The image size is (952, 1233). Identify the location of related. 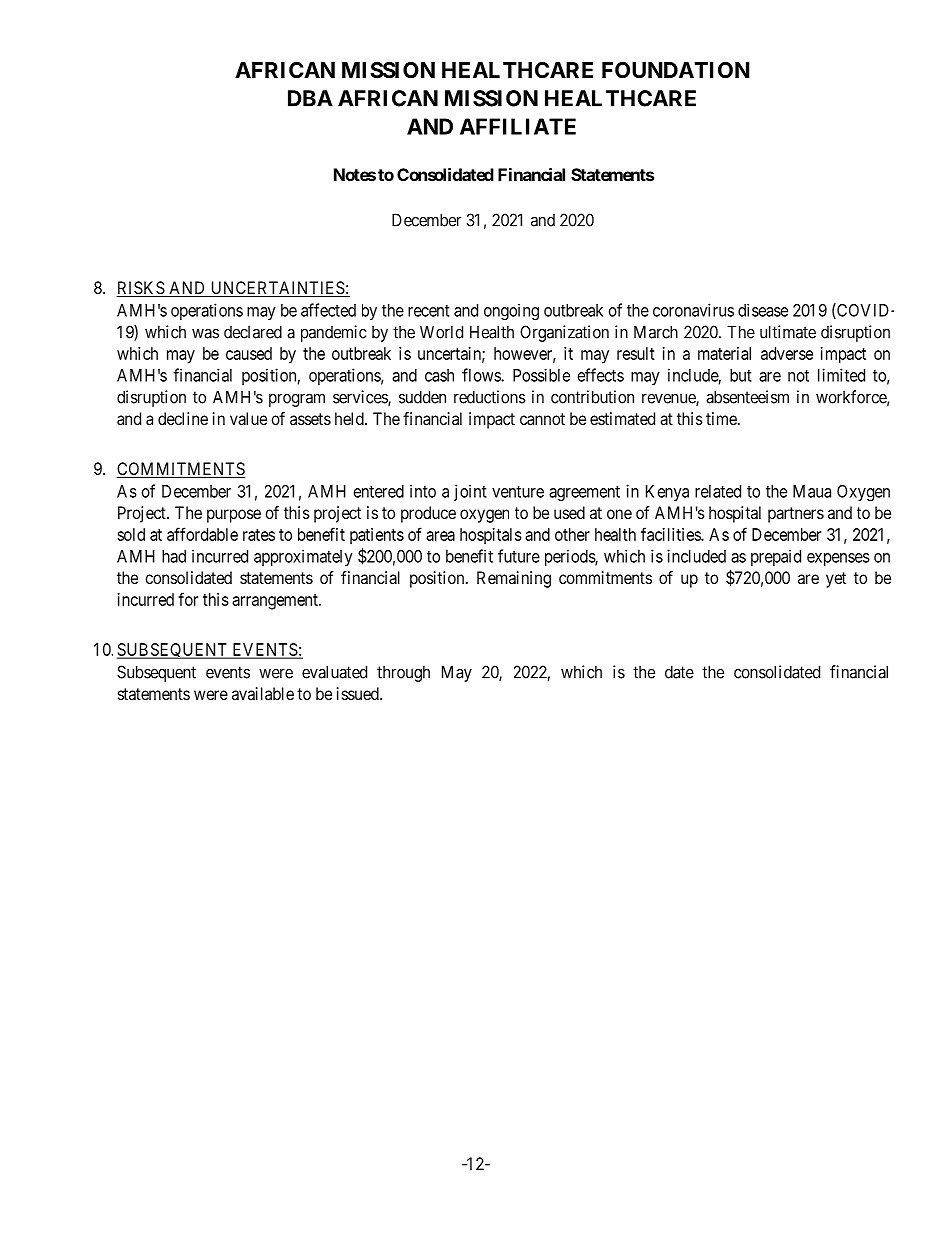
(718, 491).
